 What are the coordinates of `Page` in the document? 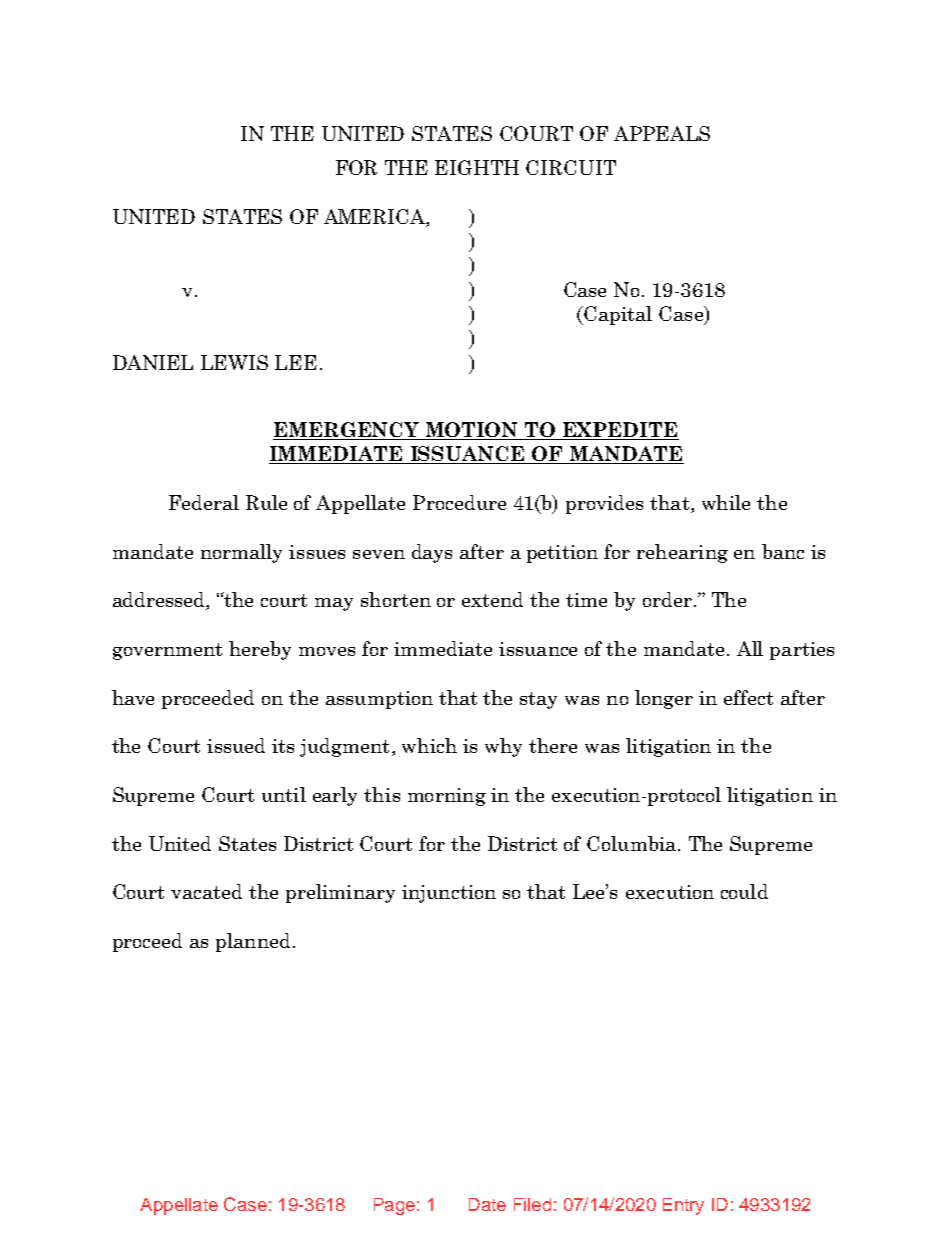 It's located at (394, 1206).
